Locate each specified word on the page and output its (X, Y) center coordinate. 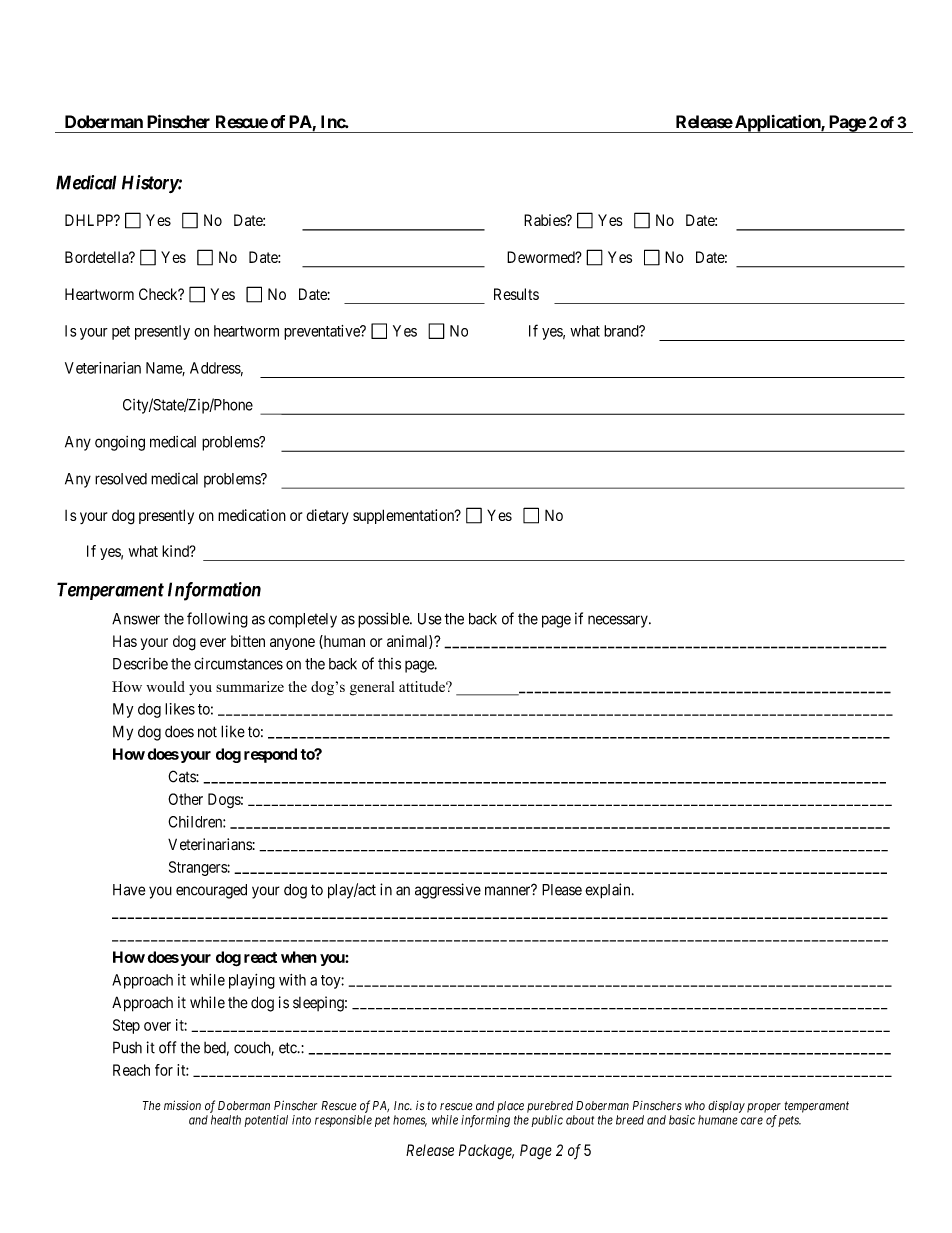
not (207, 732)
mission (182, 1105)
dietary (327, 516)
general (372, 688)
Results (516, 294)
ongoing (120, 443)
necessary (619, 621)
